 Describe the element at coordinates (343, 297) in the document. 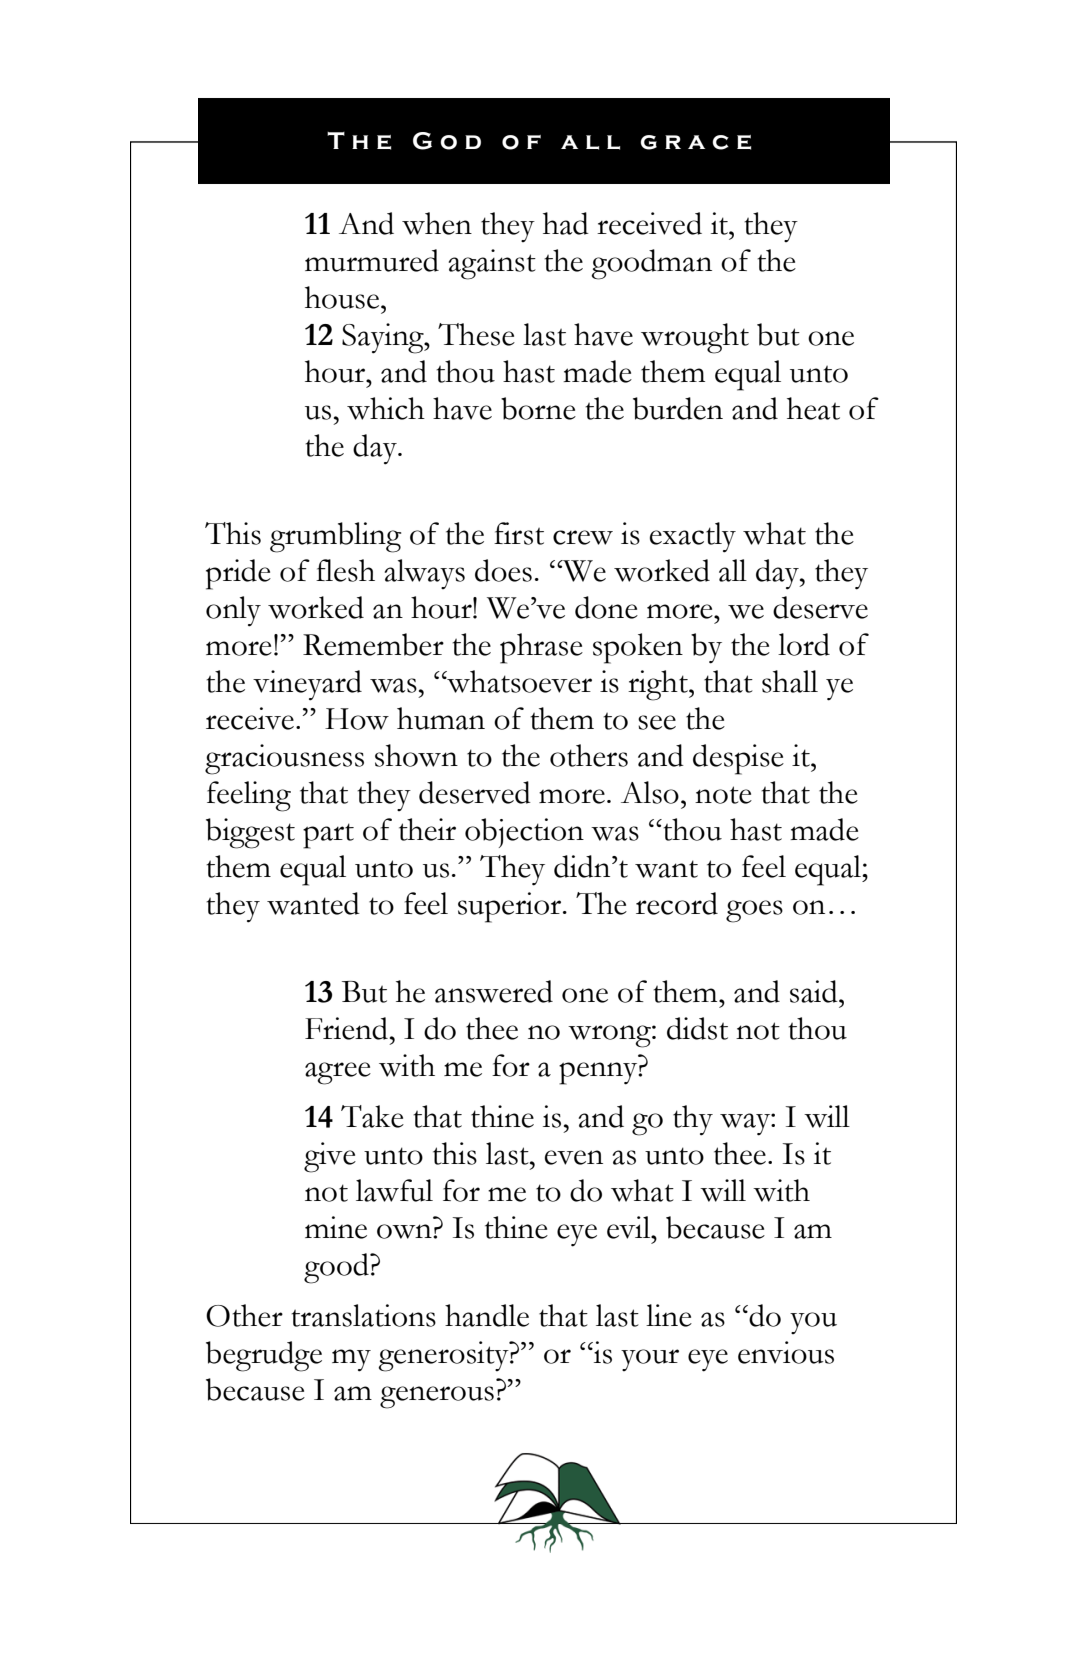

I see `house` at that location.
